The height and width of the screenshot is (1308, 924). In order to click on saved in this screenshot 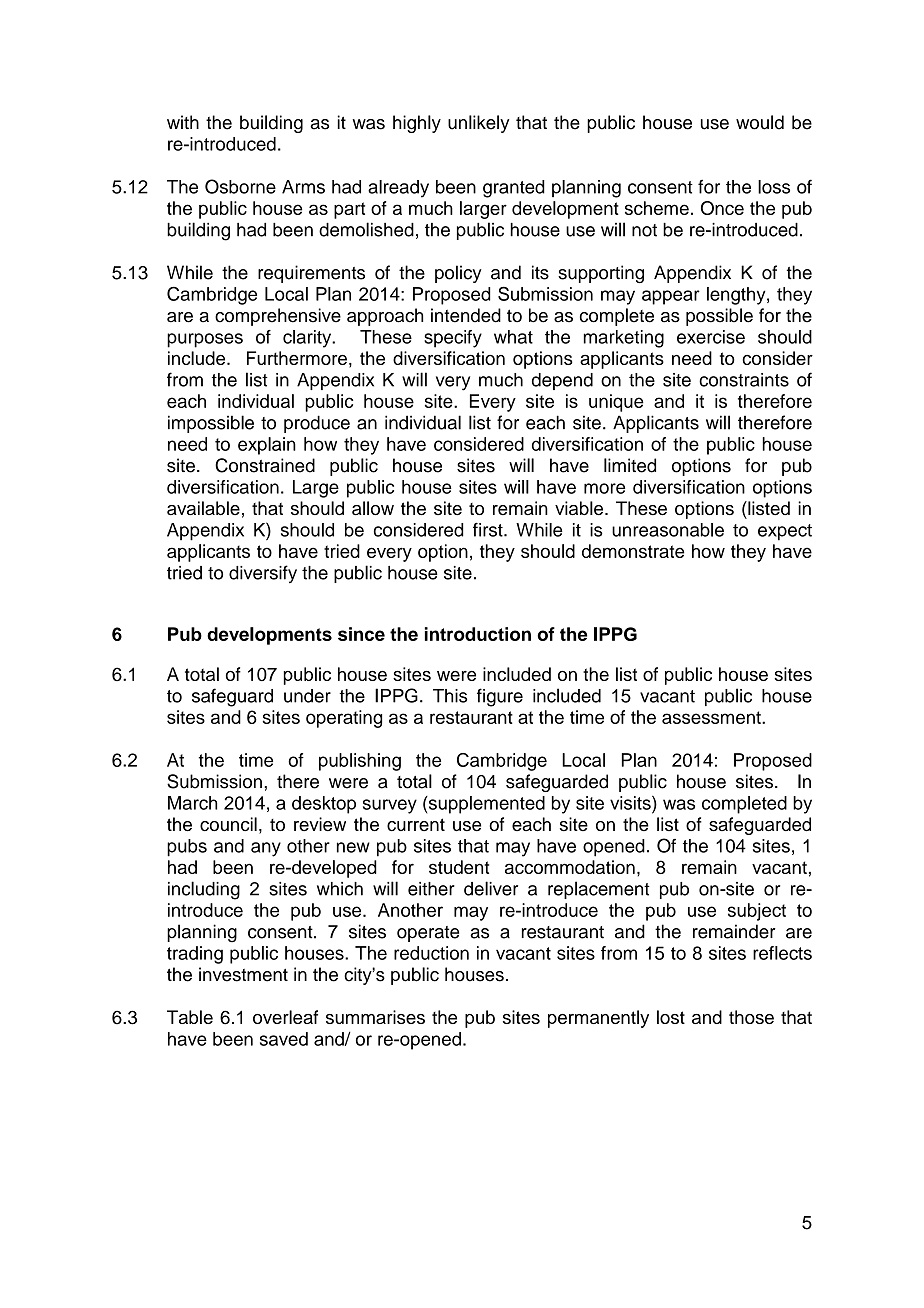, I will do `click(284, 1039)`.
